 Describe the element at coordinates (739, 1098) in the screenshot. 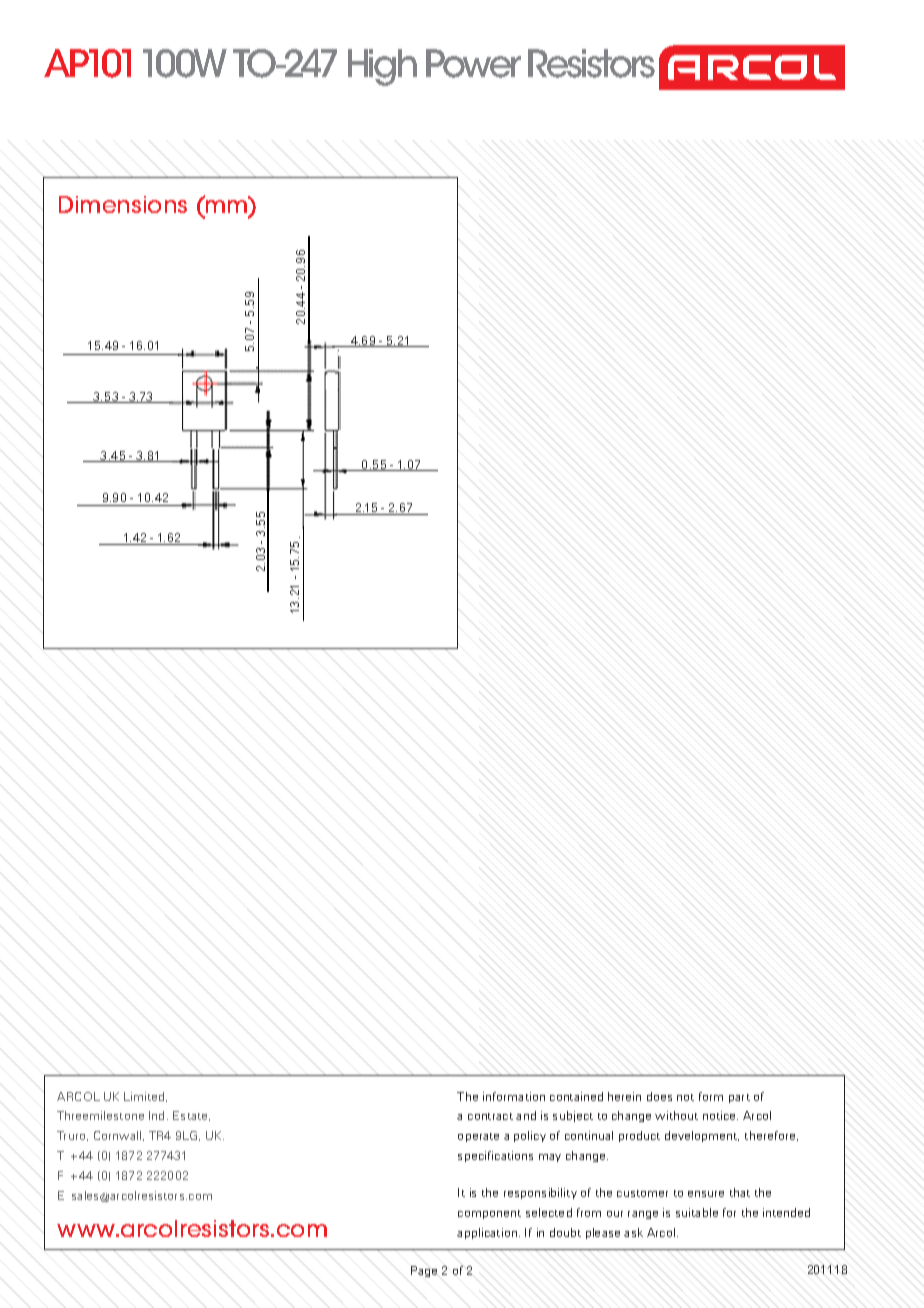

I see `part` at that location.
